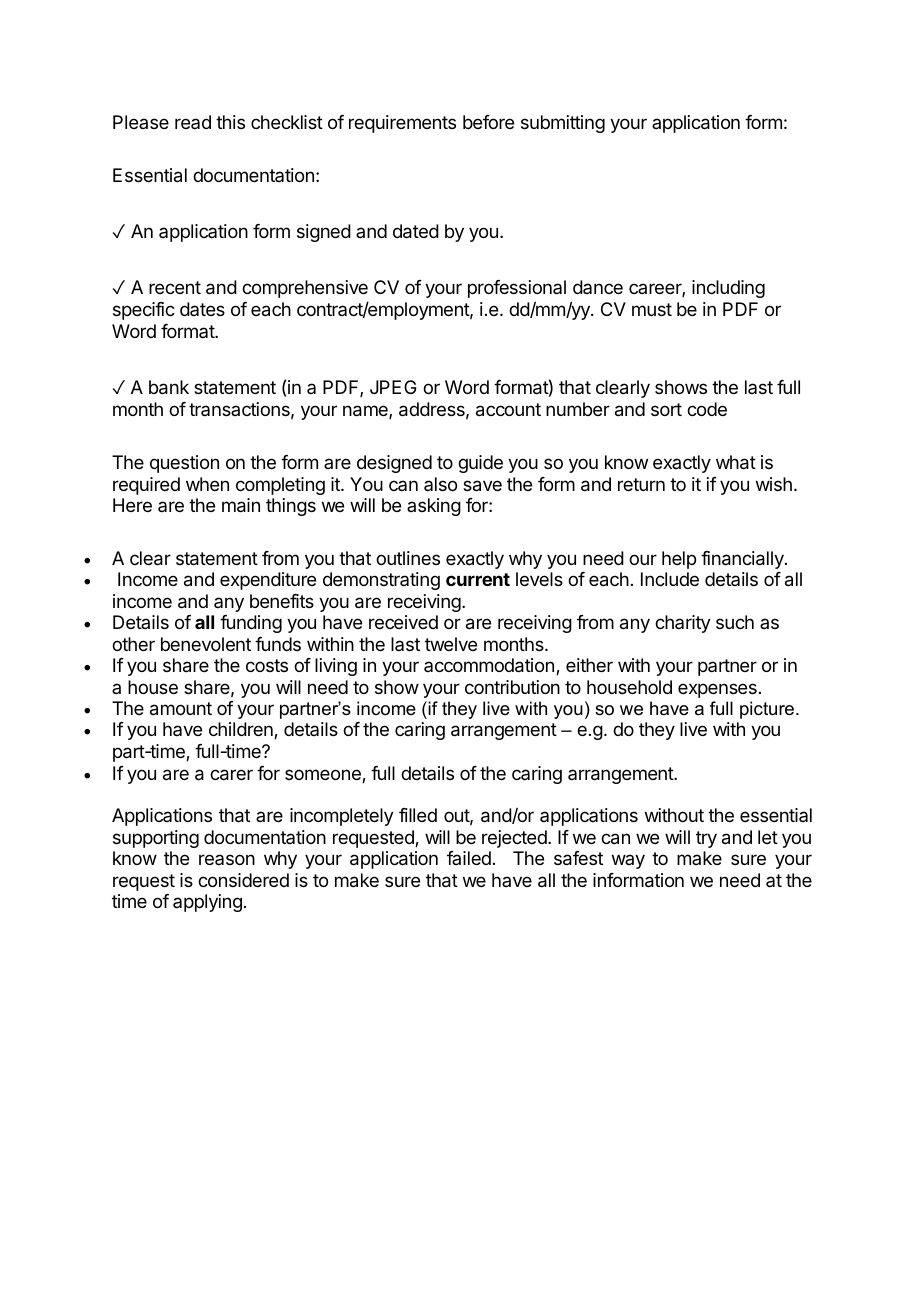 The width and height of the page is (924, 1308). What do you see at coordinates (707, 409) in the page?
I see `code` at bounding box center [707, 409].
